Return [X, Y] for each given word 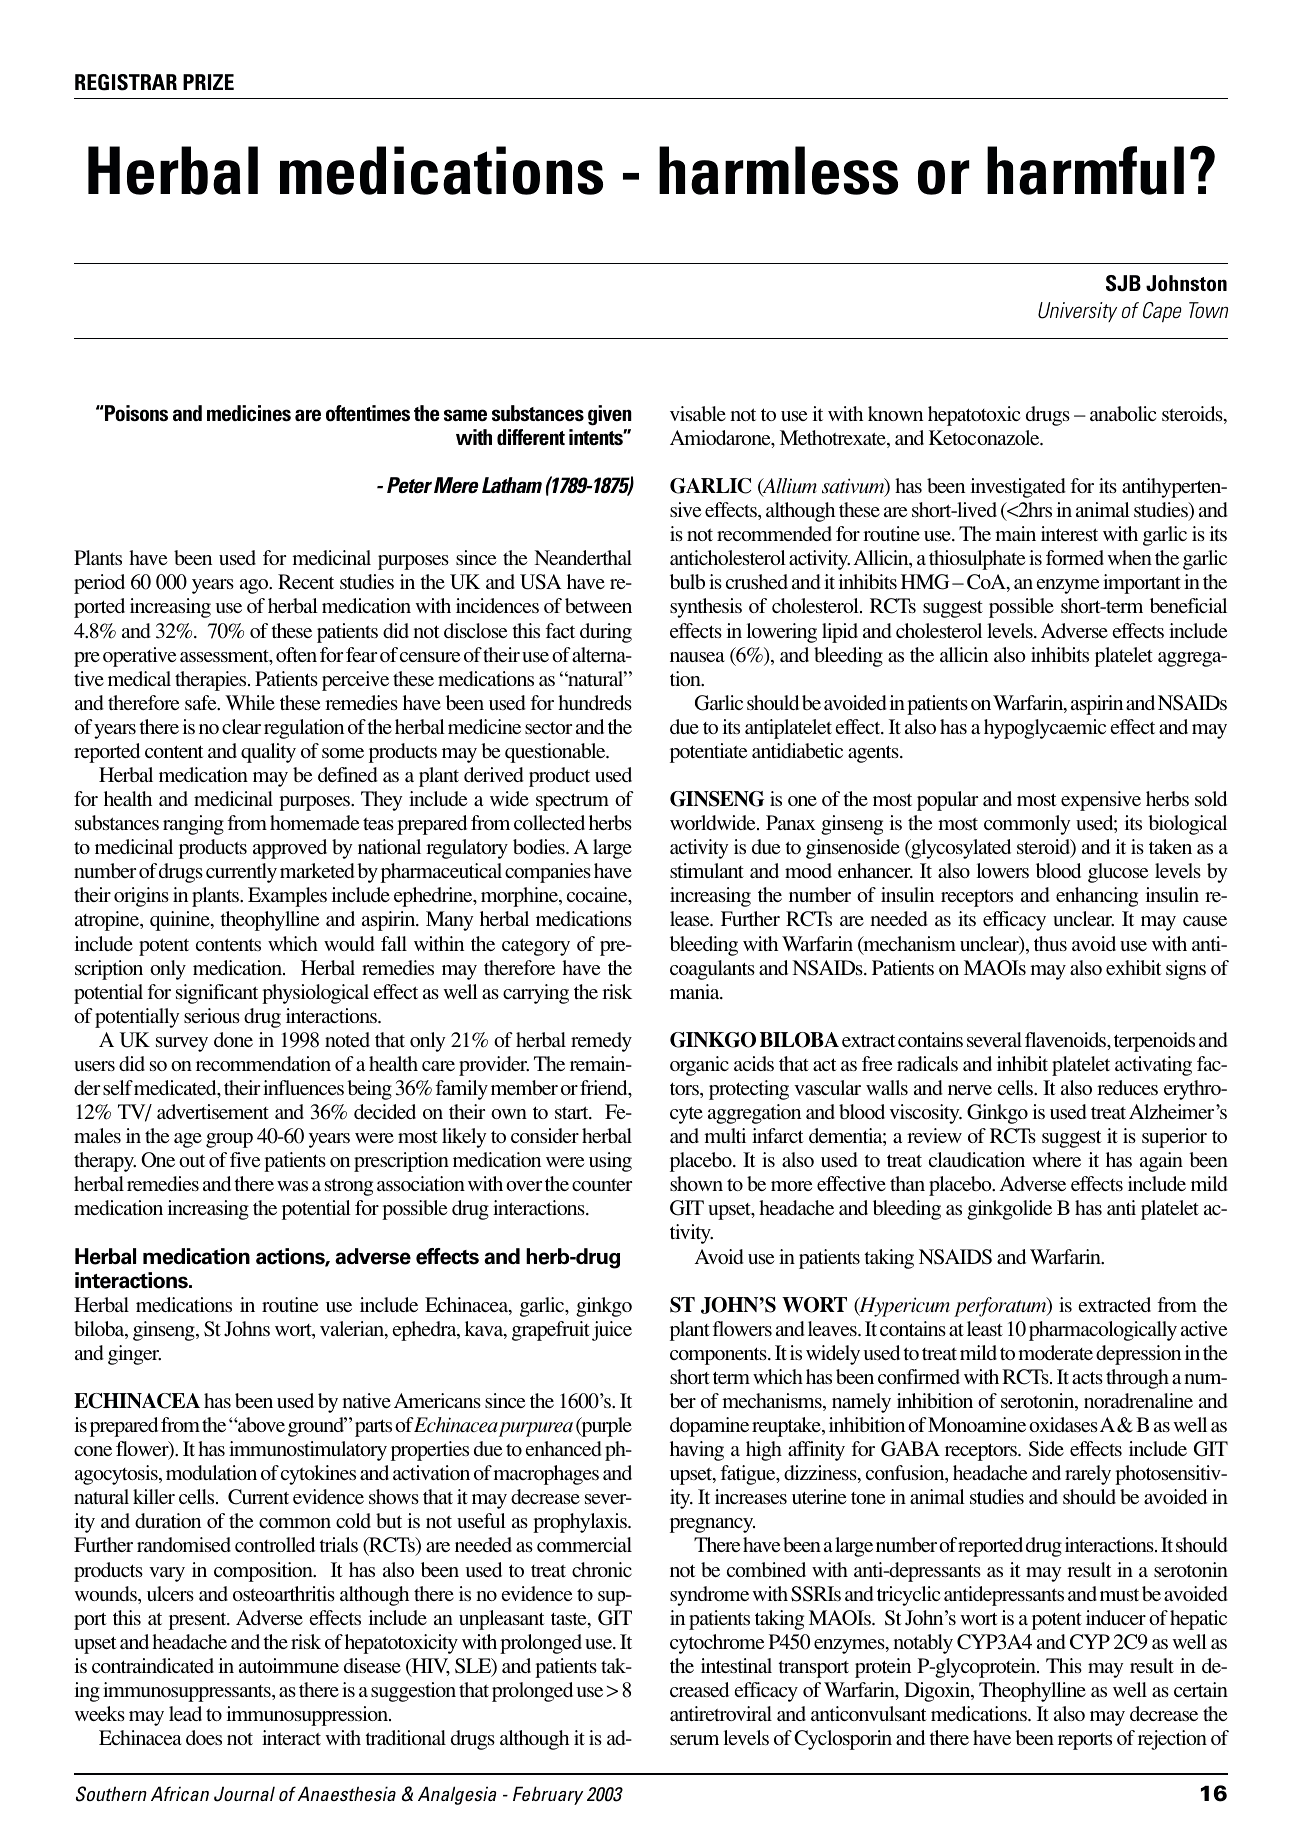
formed [1075, 557]
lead [185, 1713]
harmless [778, 170]
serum [694, 1740]
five [245, 1159]
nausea [697, 657]
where [1056, 1159]
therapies [212, 681]
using [610, 1162]
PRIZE [208, 82]
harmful [1085, 170]
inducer [1116, 1617]
